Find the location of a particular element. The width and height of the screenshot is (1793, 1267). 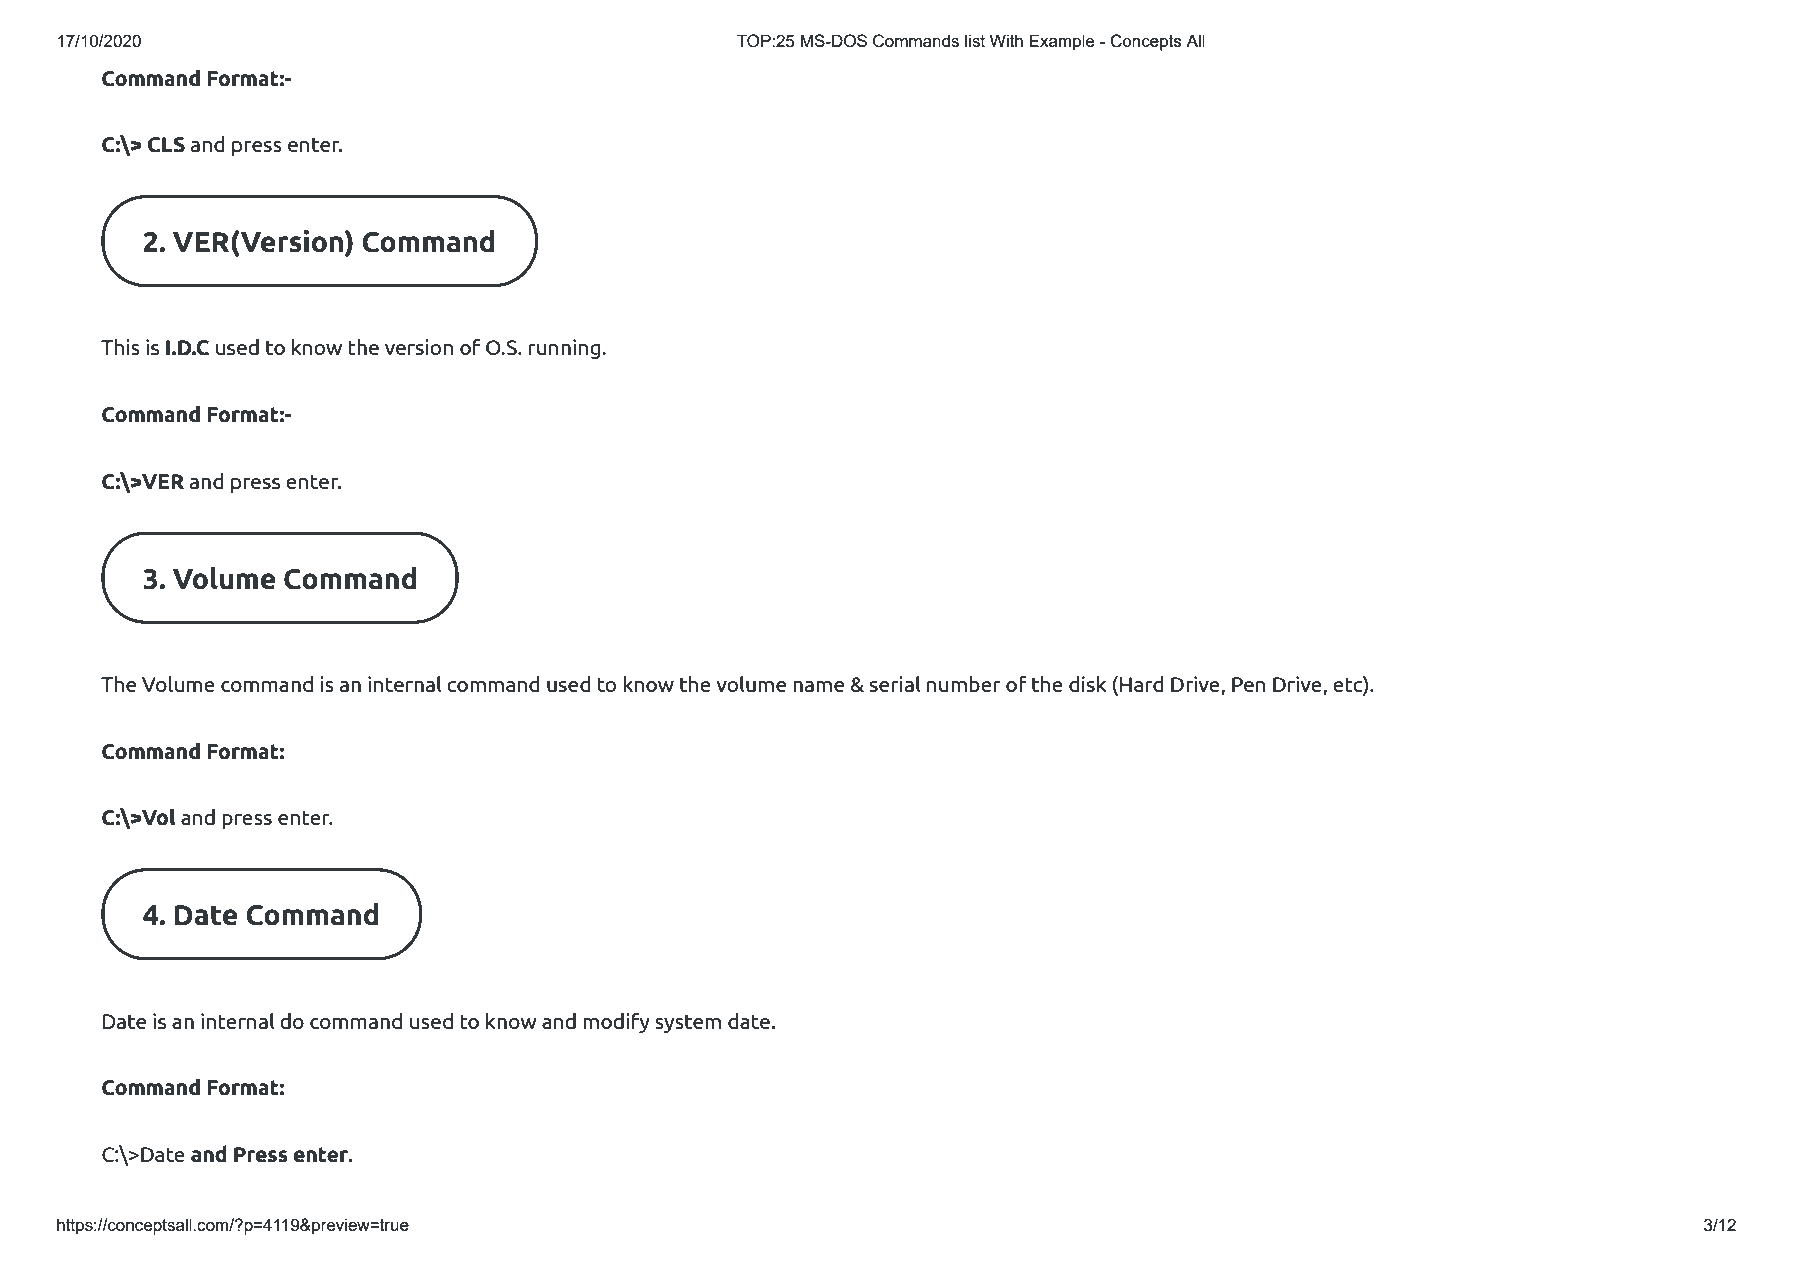

Example is located at coordinates (1062, 42).
